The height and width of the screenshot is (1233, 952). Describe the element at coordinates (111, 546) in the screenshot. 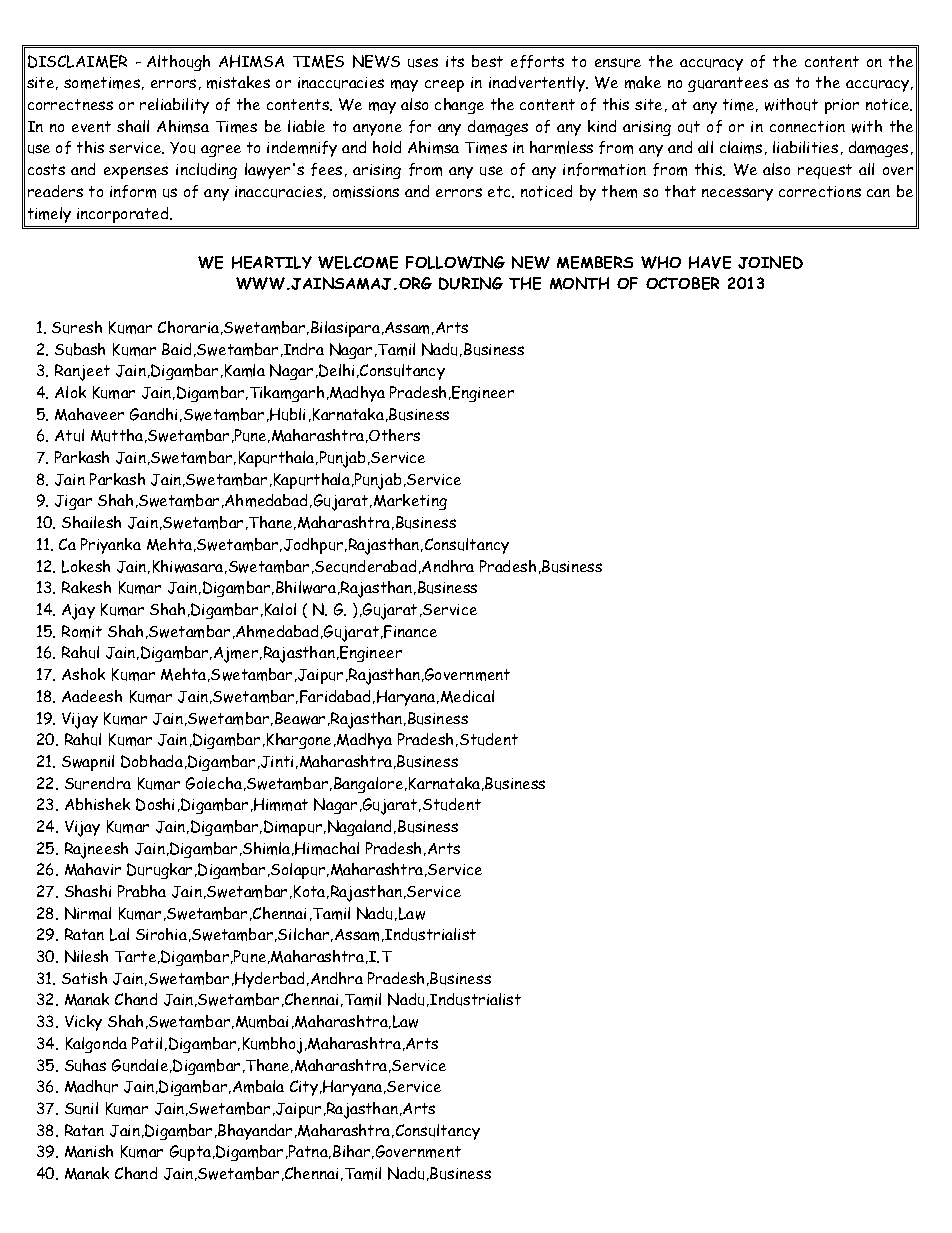

I see `Priyanka` at that location.
